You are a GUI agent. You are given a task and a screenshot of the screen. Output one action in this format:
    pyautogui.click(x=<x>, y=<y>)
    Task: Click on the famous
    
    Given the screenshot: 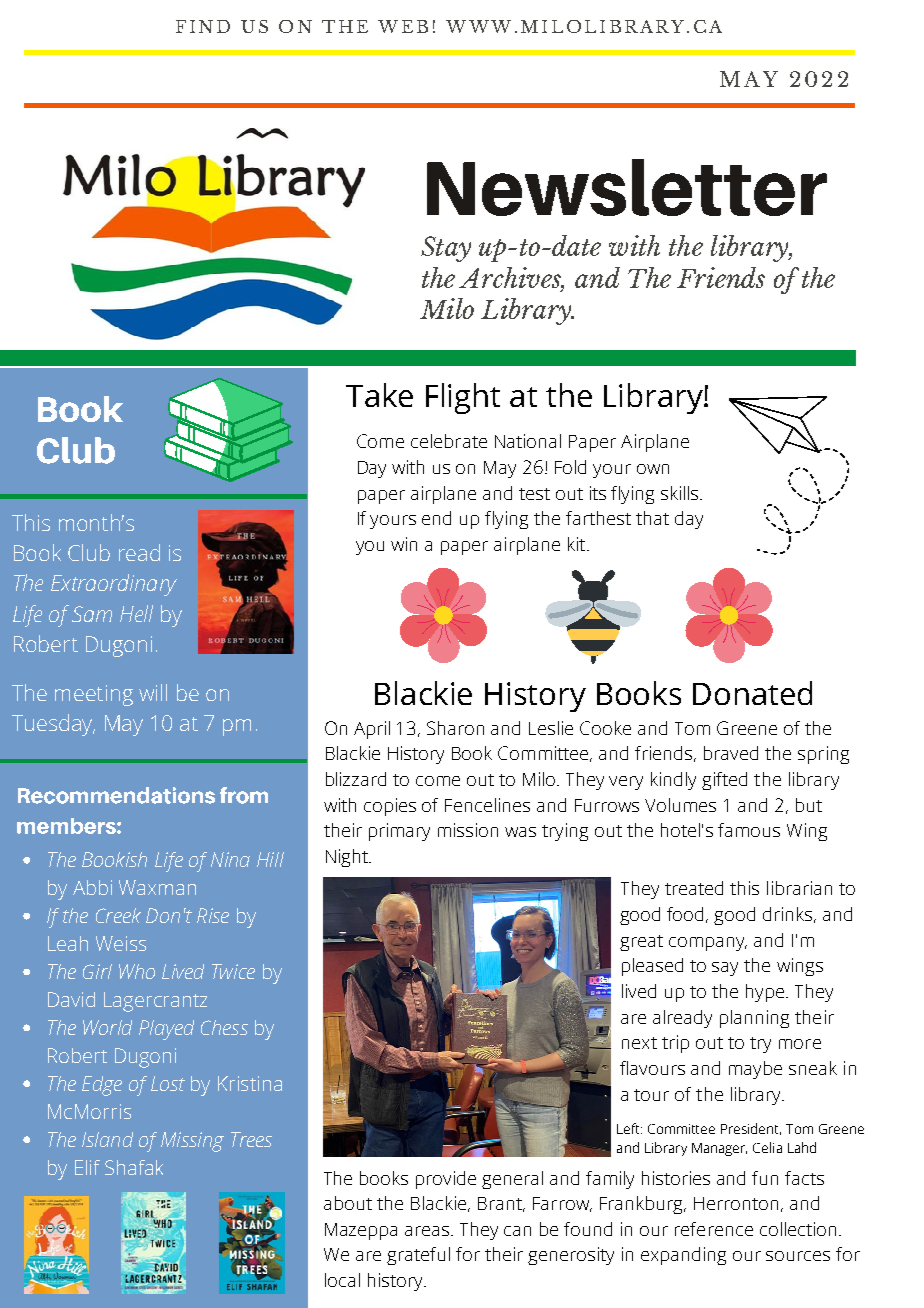 What is the action you would take?
    pyautogui.click(x=749, y=830)
